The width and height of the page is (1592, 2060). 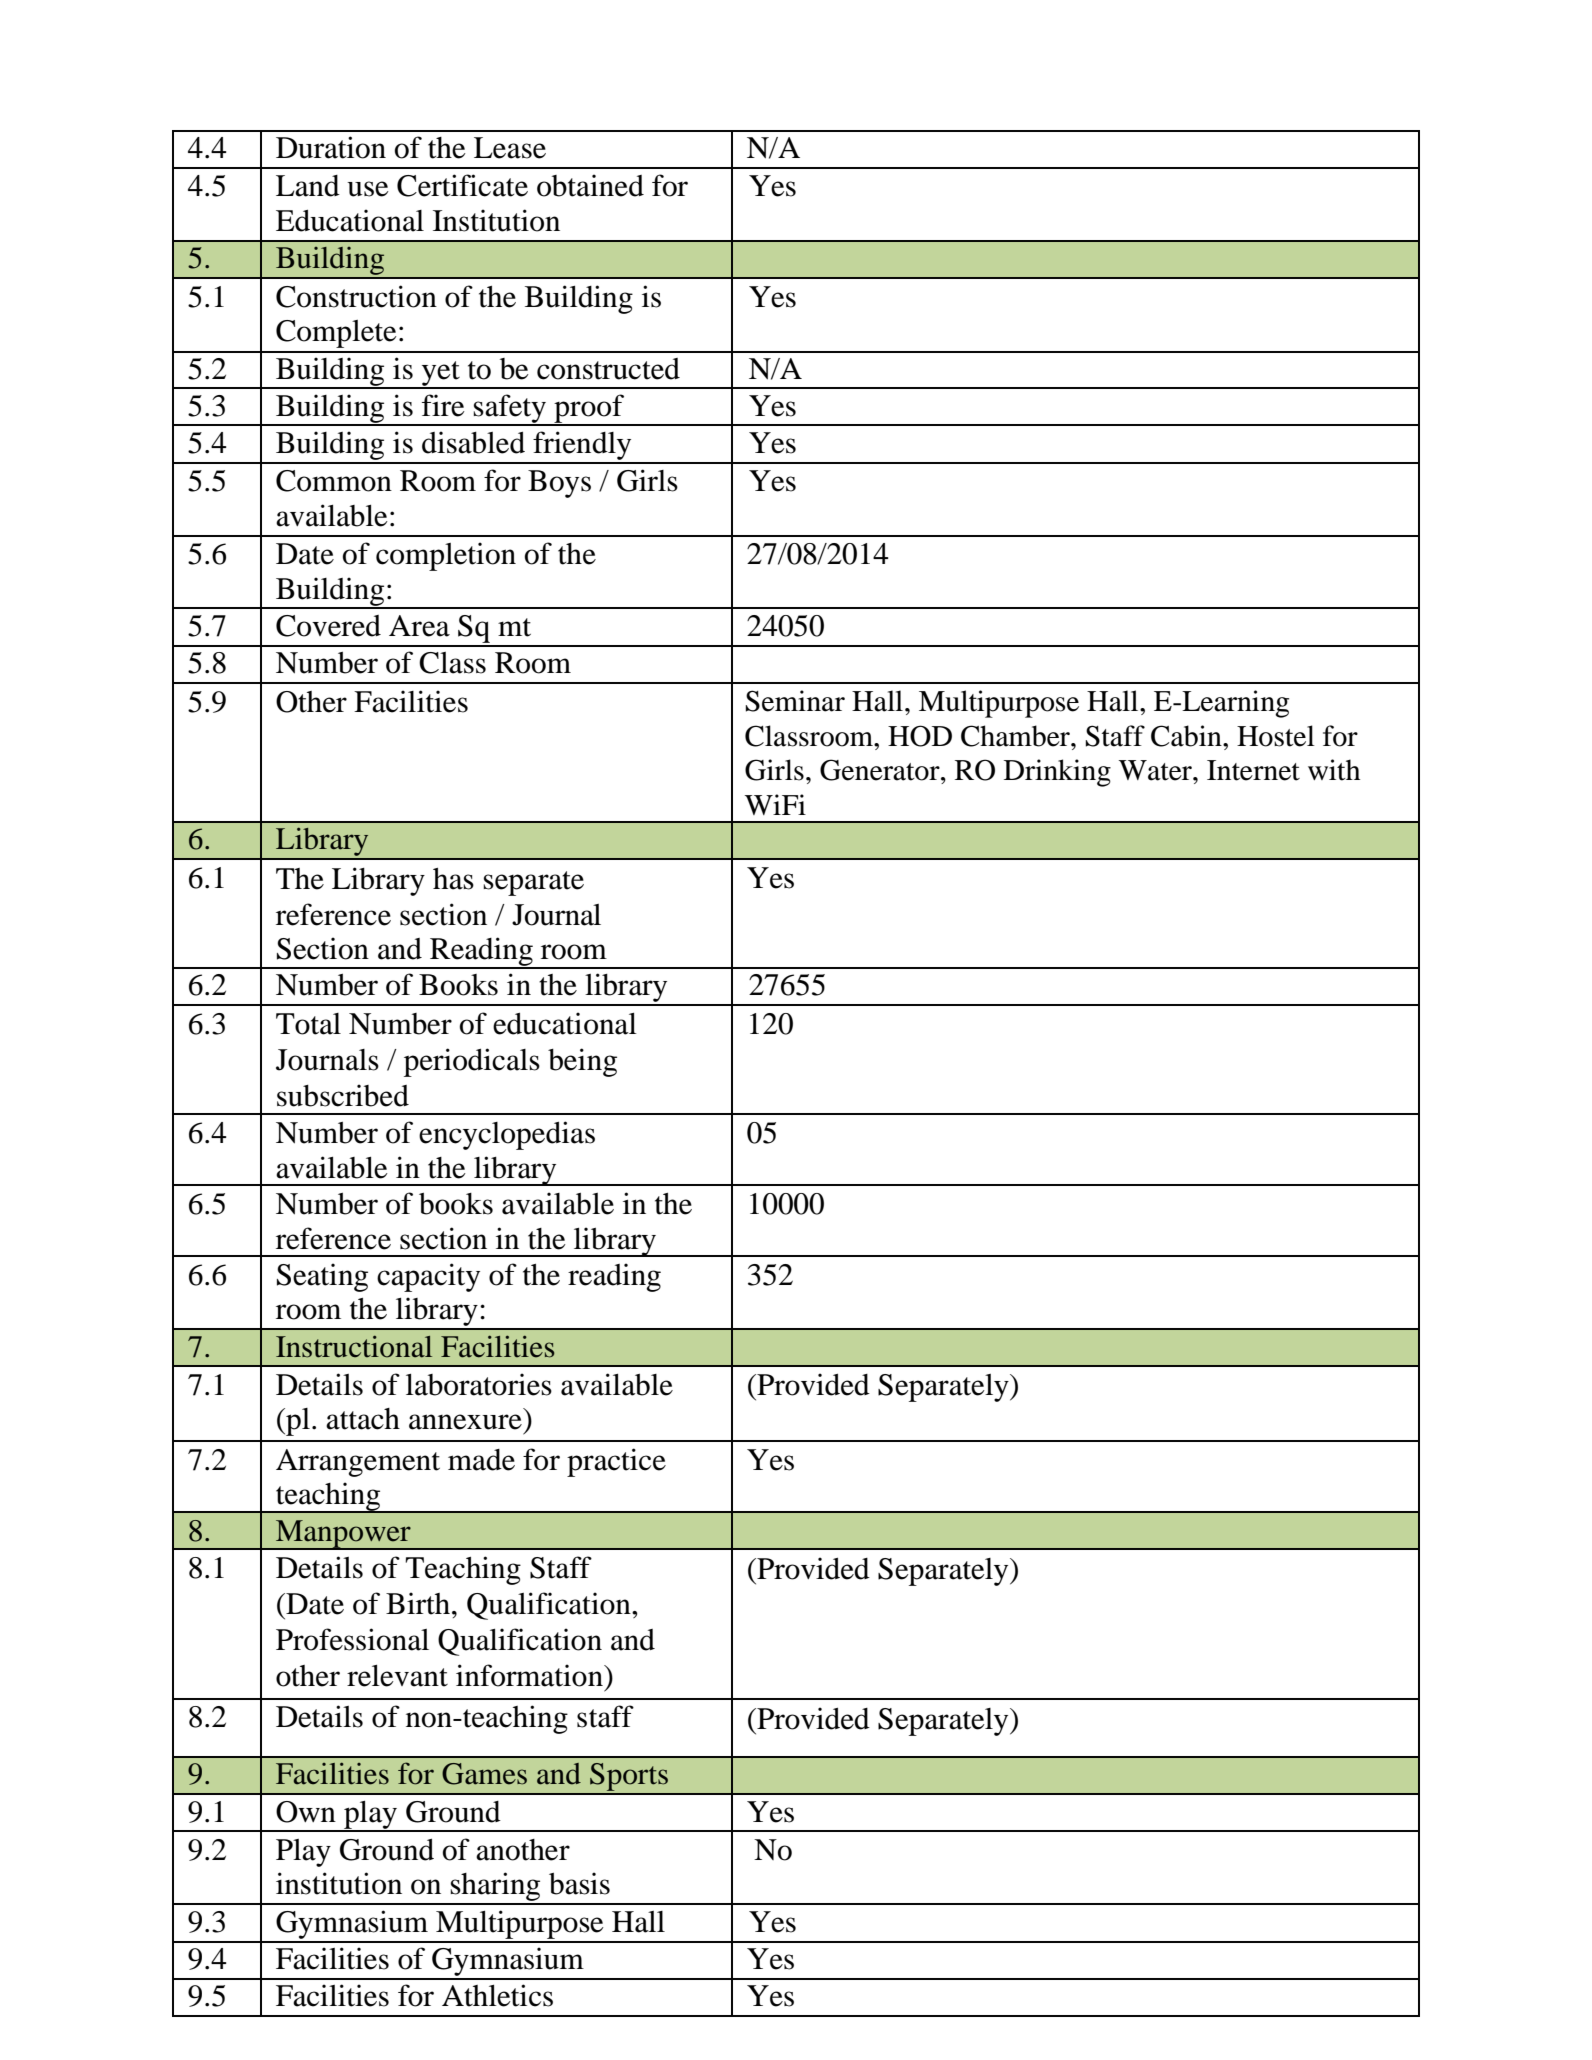 What do you see at coordinates (462, 185) in the page?
I see `Certificate` at bounding box center [462, 185].
